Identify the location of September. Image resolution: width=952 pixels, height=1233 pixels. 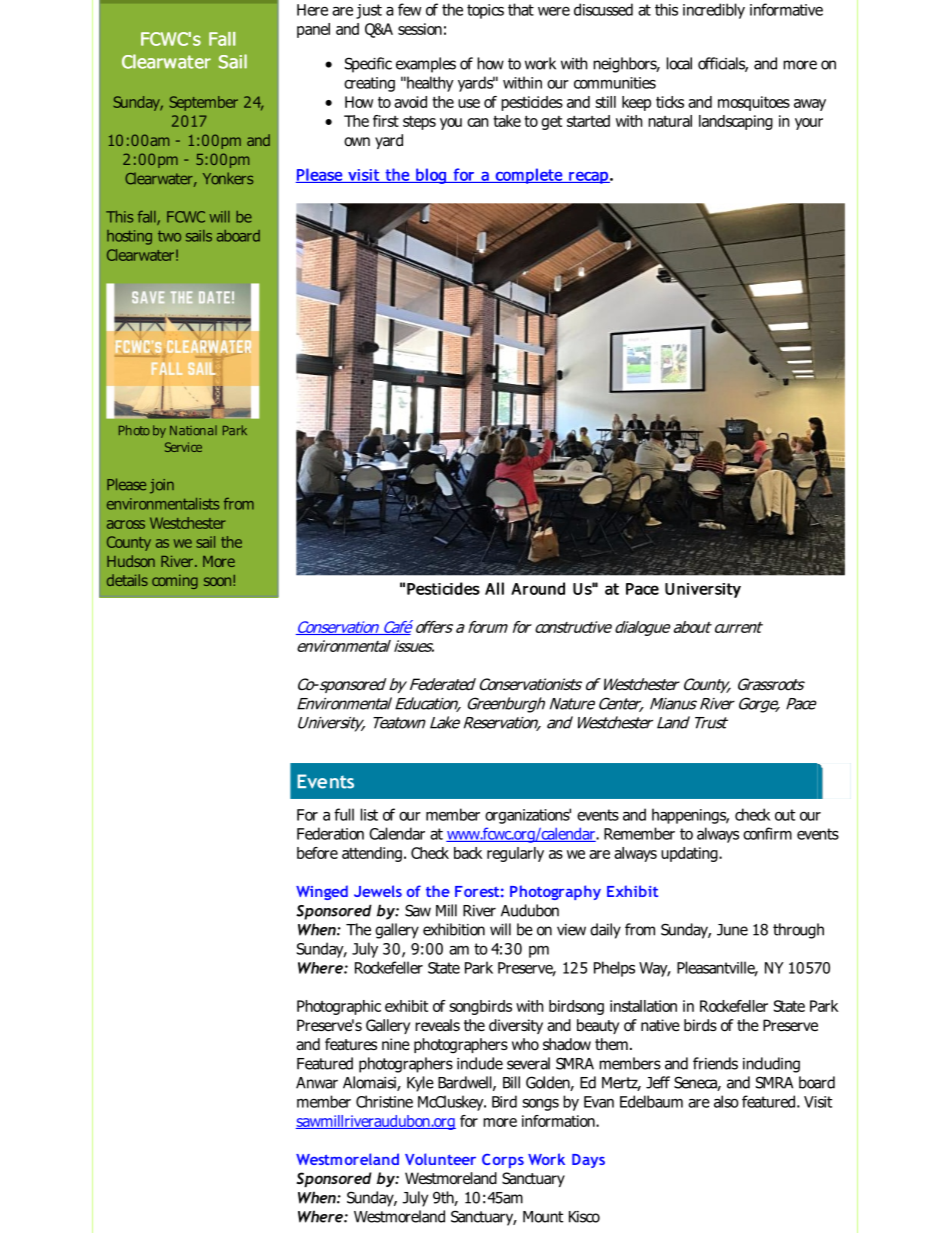
(203, 103).
